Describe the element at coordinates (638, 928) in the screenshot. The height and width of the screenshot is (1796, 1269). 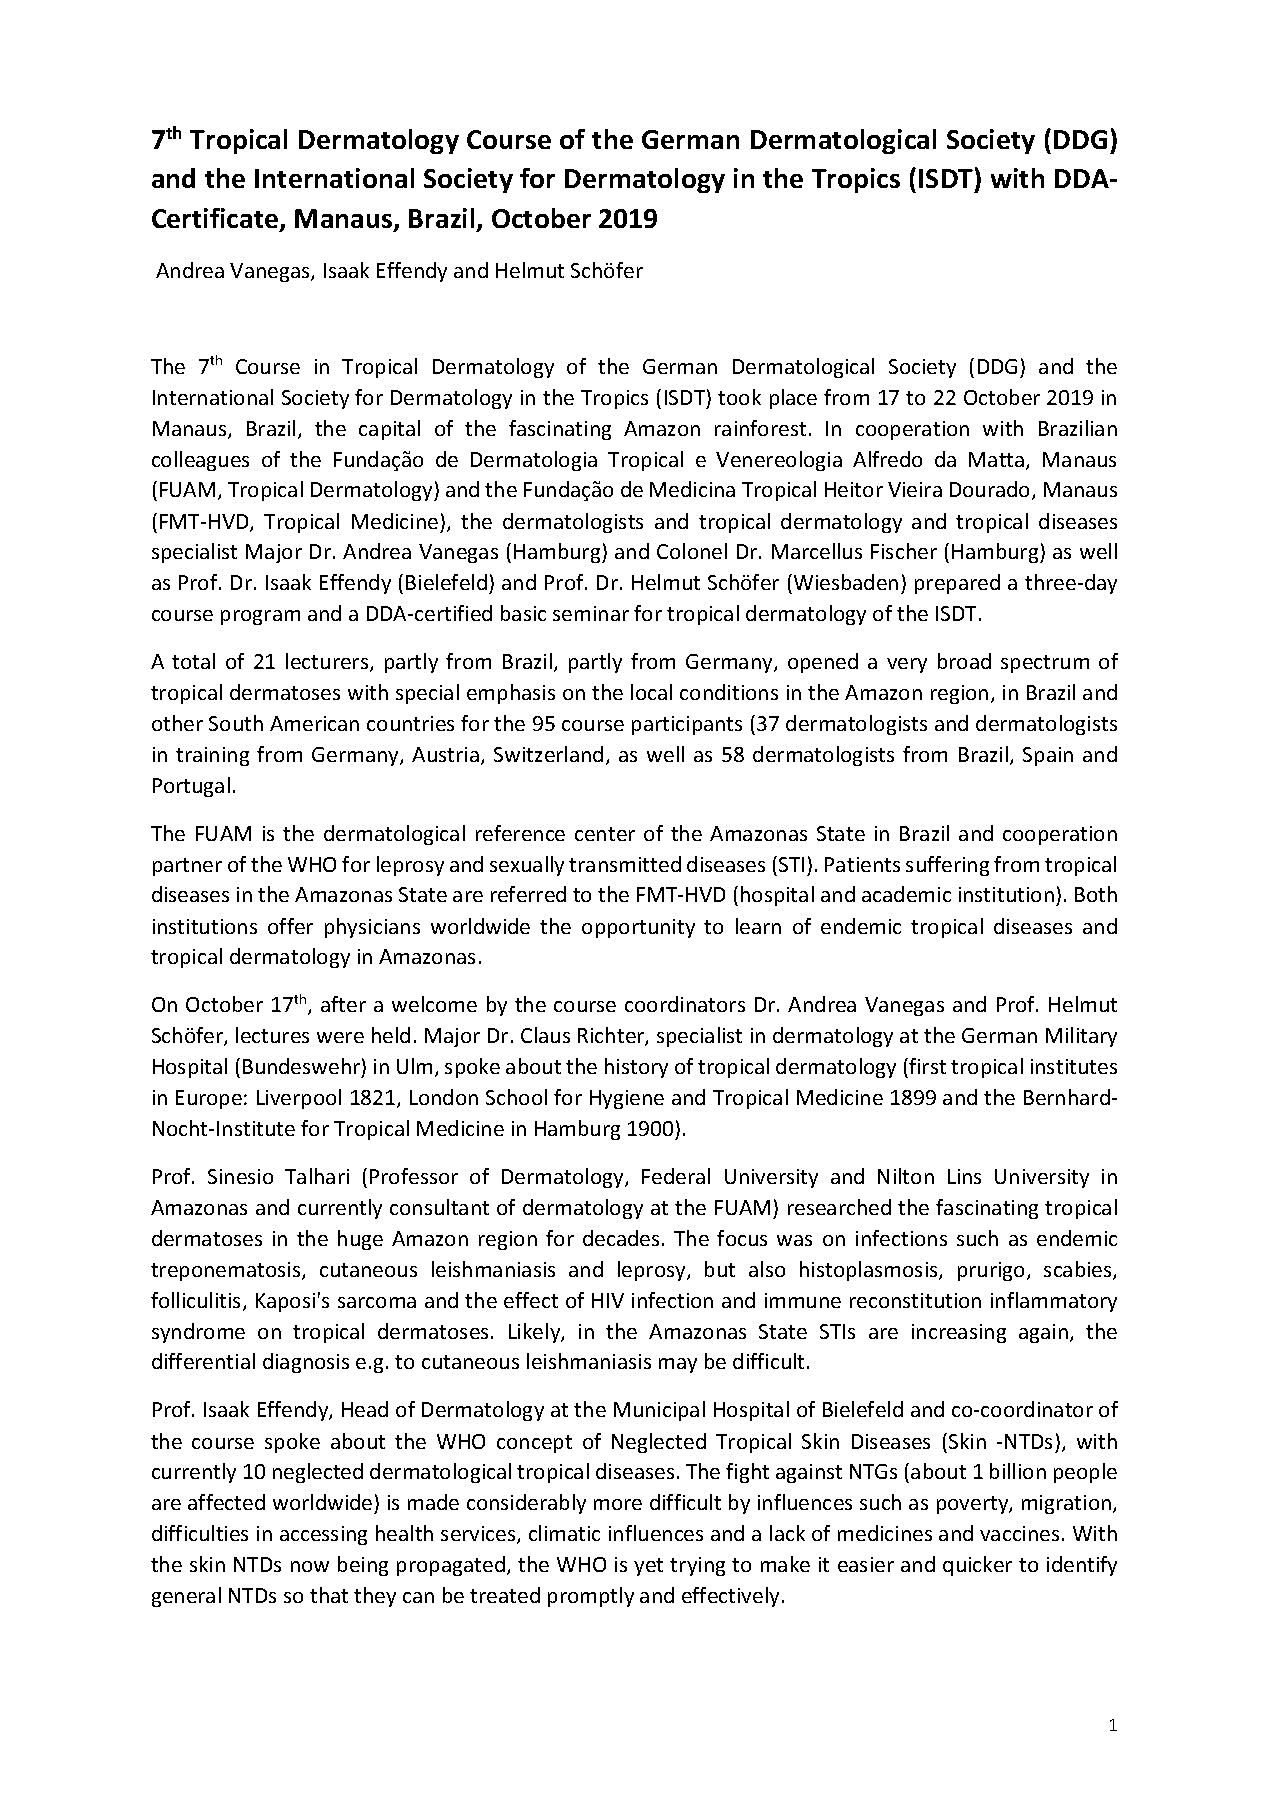
I see `opportunity` at that location.
